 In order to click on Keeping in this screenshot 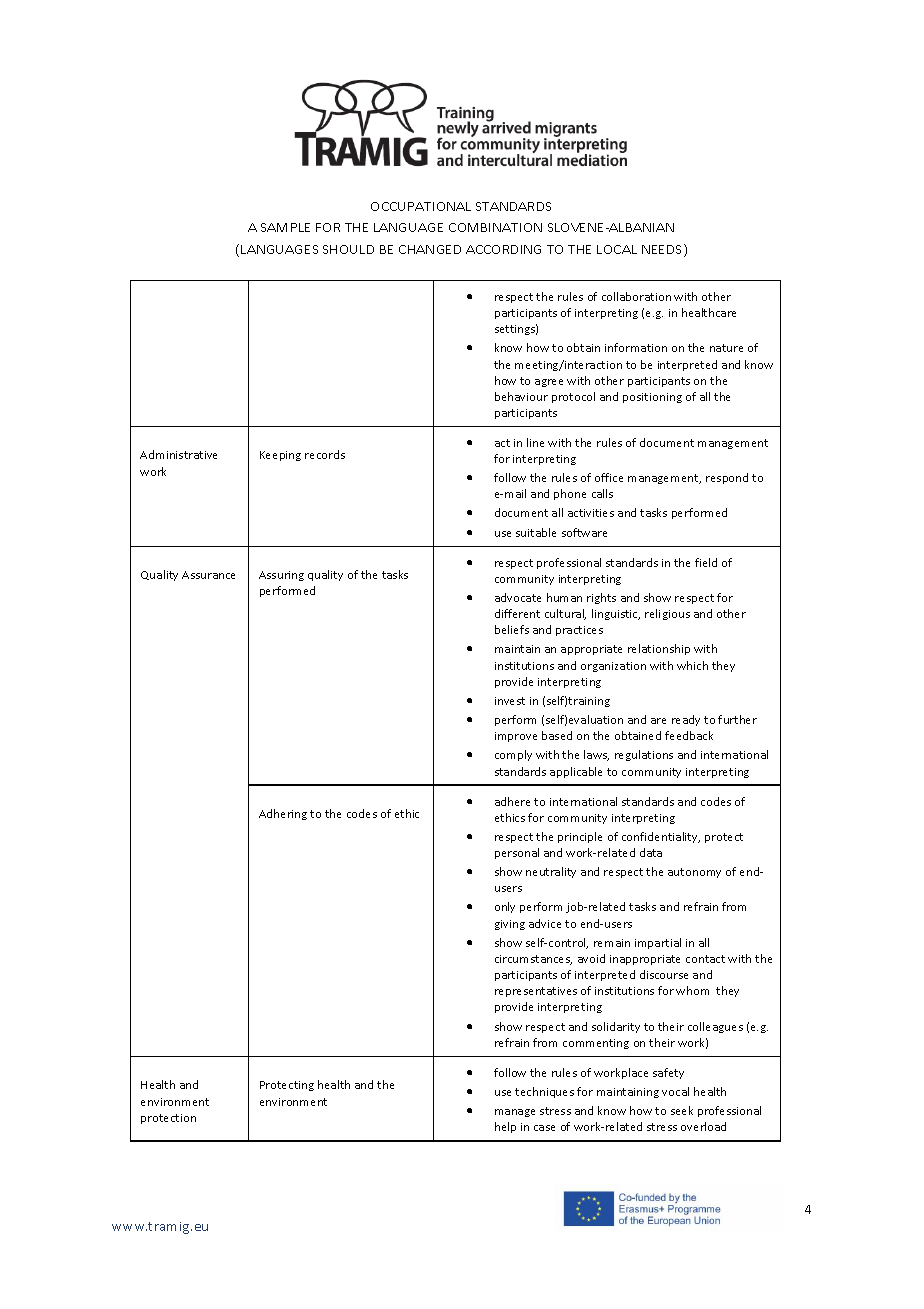, I will do `click(280, 456)`.
